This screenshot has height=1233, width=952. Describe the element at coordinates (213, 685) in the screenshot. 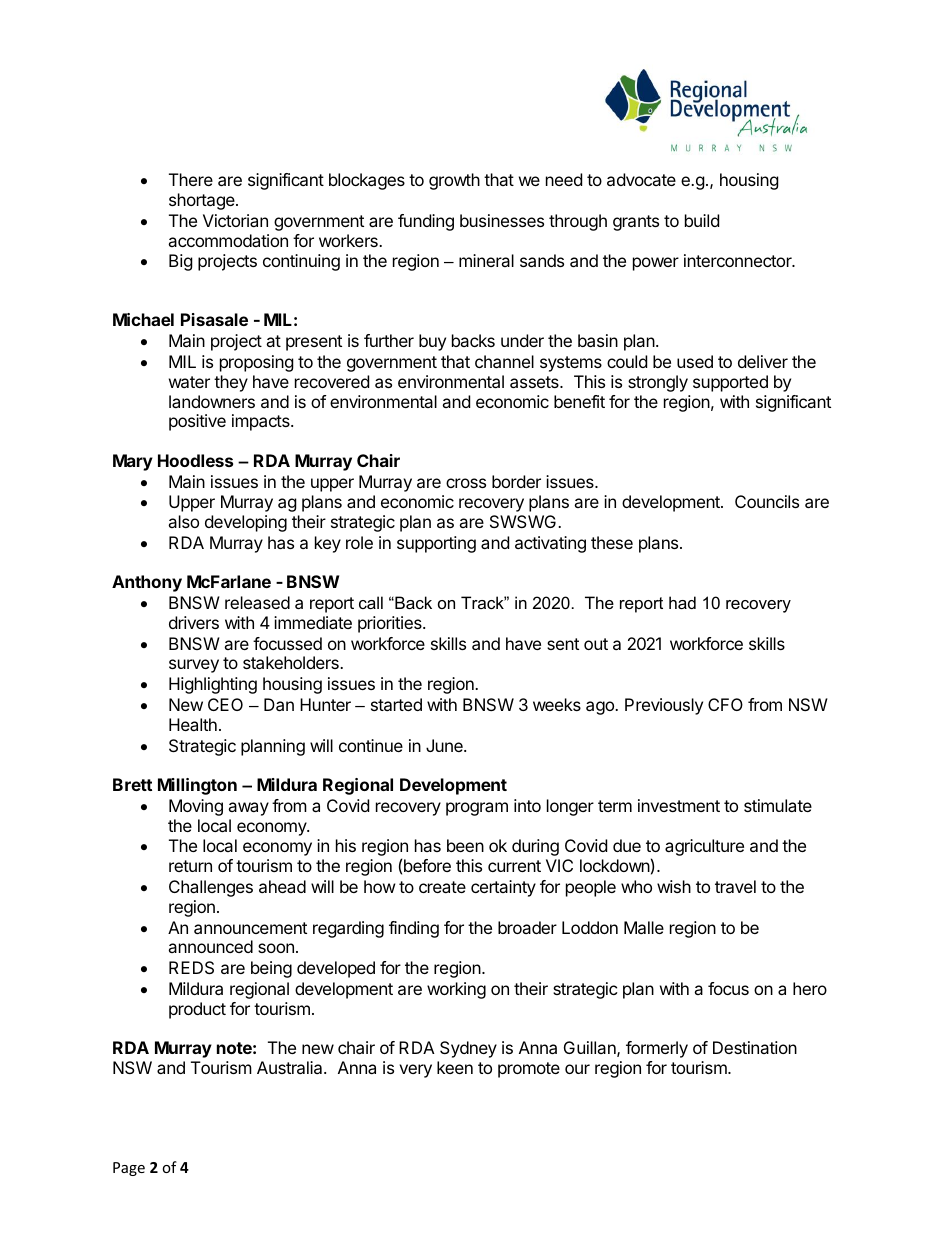

I see `Highlighting` at that location.
